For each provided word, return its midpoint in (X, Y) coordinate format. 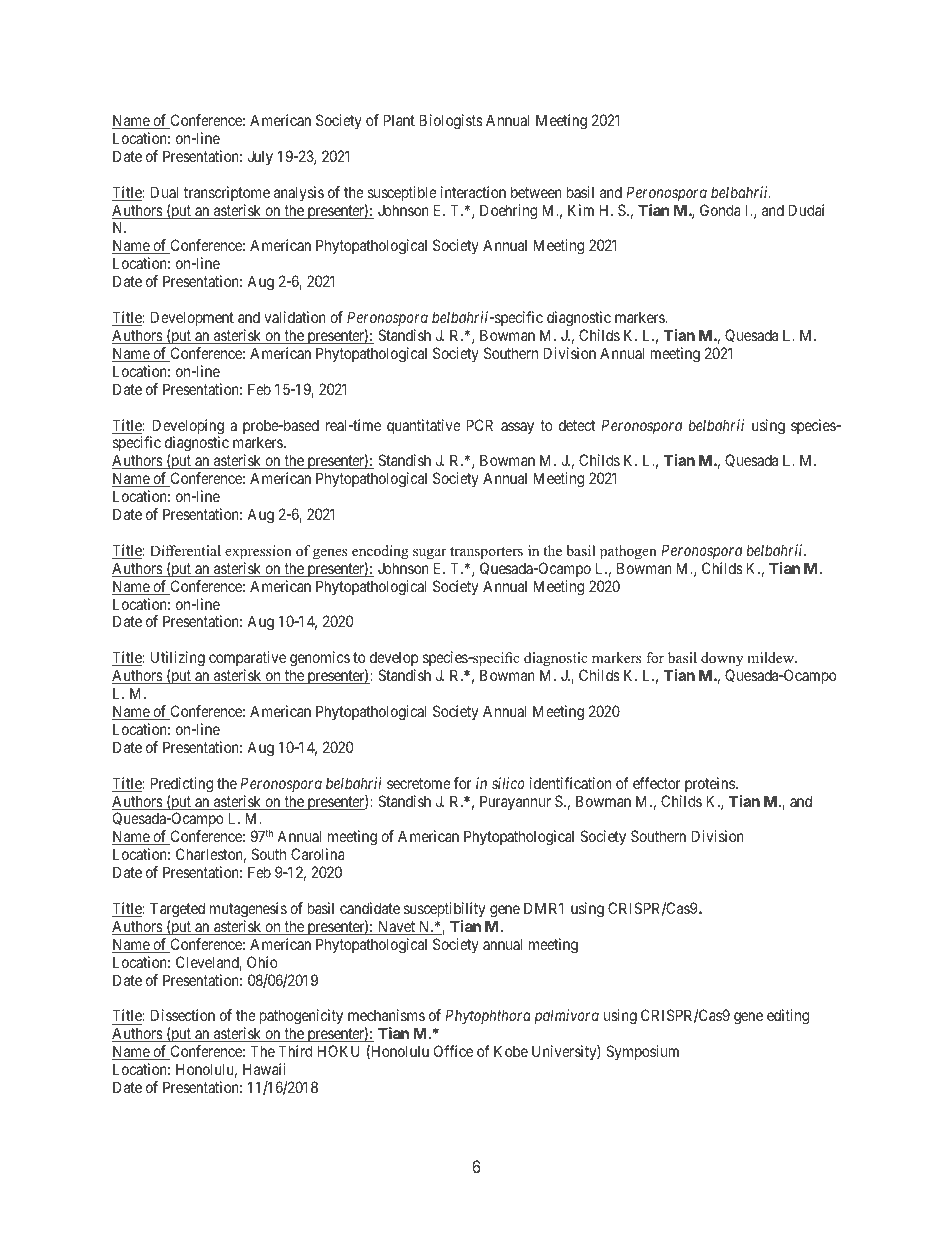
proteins (710, 784)
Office (453, 1051)
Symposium (642, 1052)
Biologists (451, 122)
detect (577, 425)
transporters (486, 553)
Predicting (182, 785)
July (260, 157)
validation (295, 317)
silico (508, 783)
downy (721, 661)
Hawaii (264, 1069)
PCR (479, 425)
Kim (581, 210)
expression (258, 552)
